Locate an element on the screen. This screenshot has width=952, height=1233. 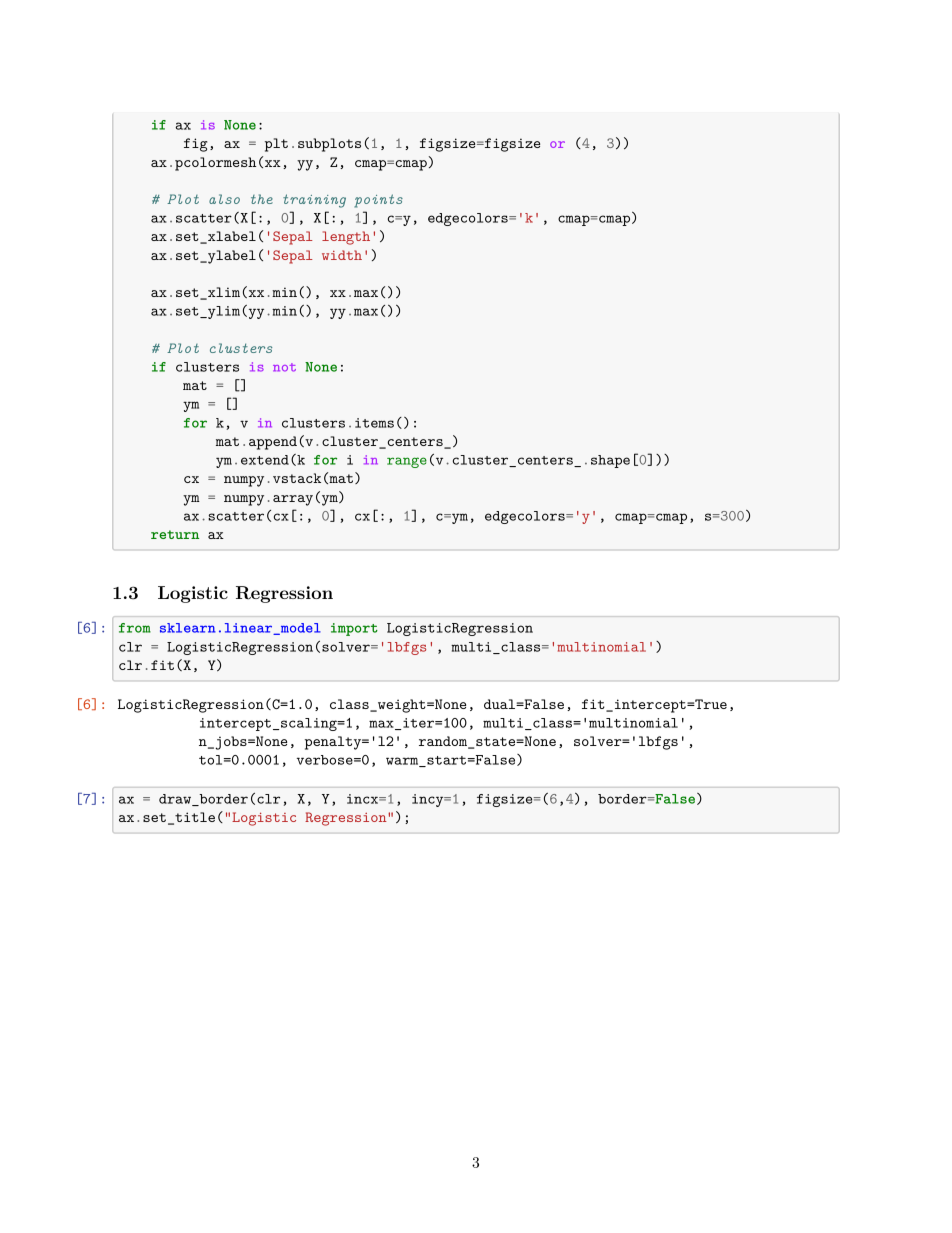
length is located at coordinates (346, 238).
